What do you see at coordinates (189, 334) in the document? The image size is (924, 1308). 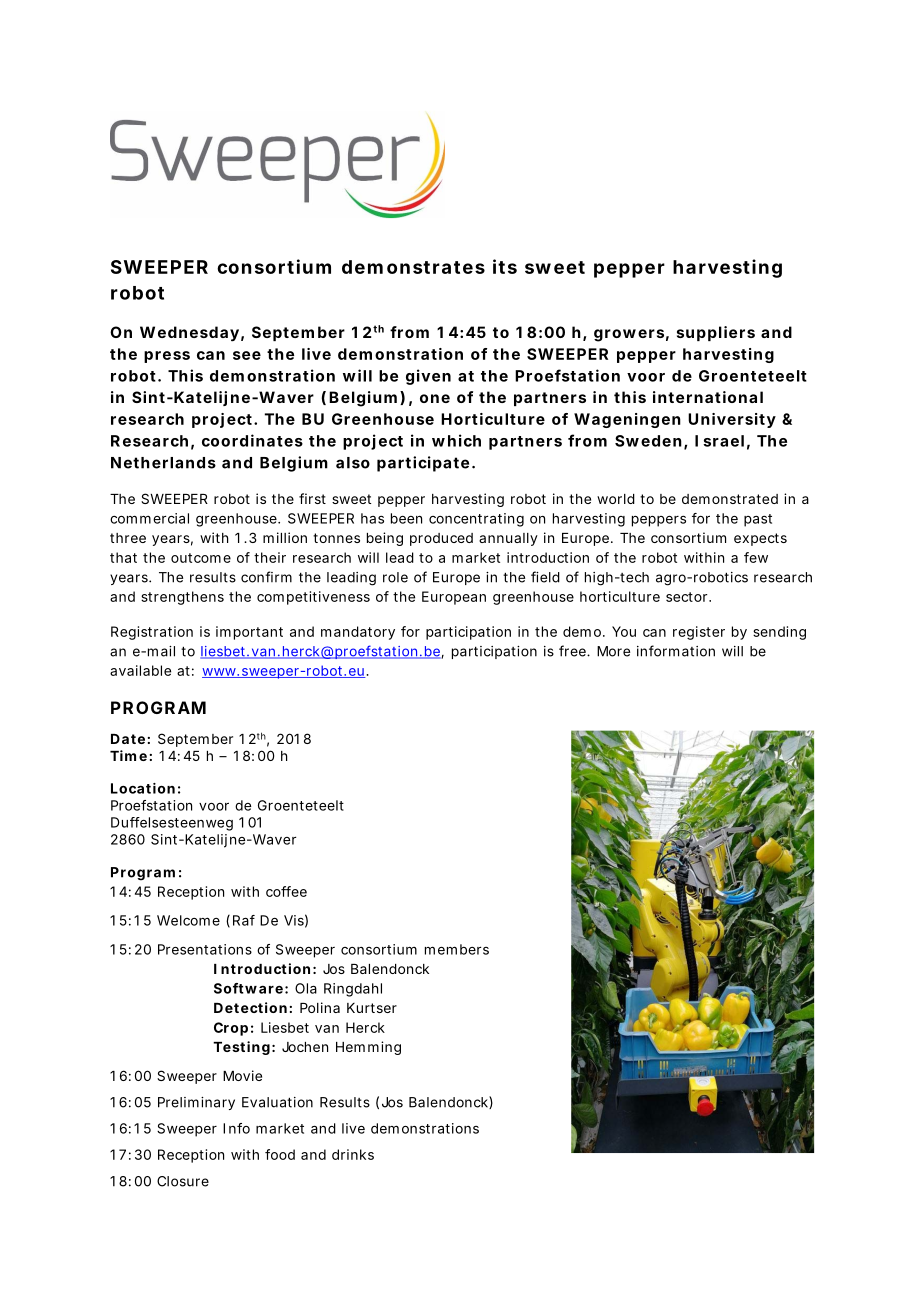 I see `Wednesday` at bounding box center [189, 334].
